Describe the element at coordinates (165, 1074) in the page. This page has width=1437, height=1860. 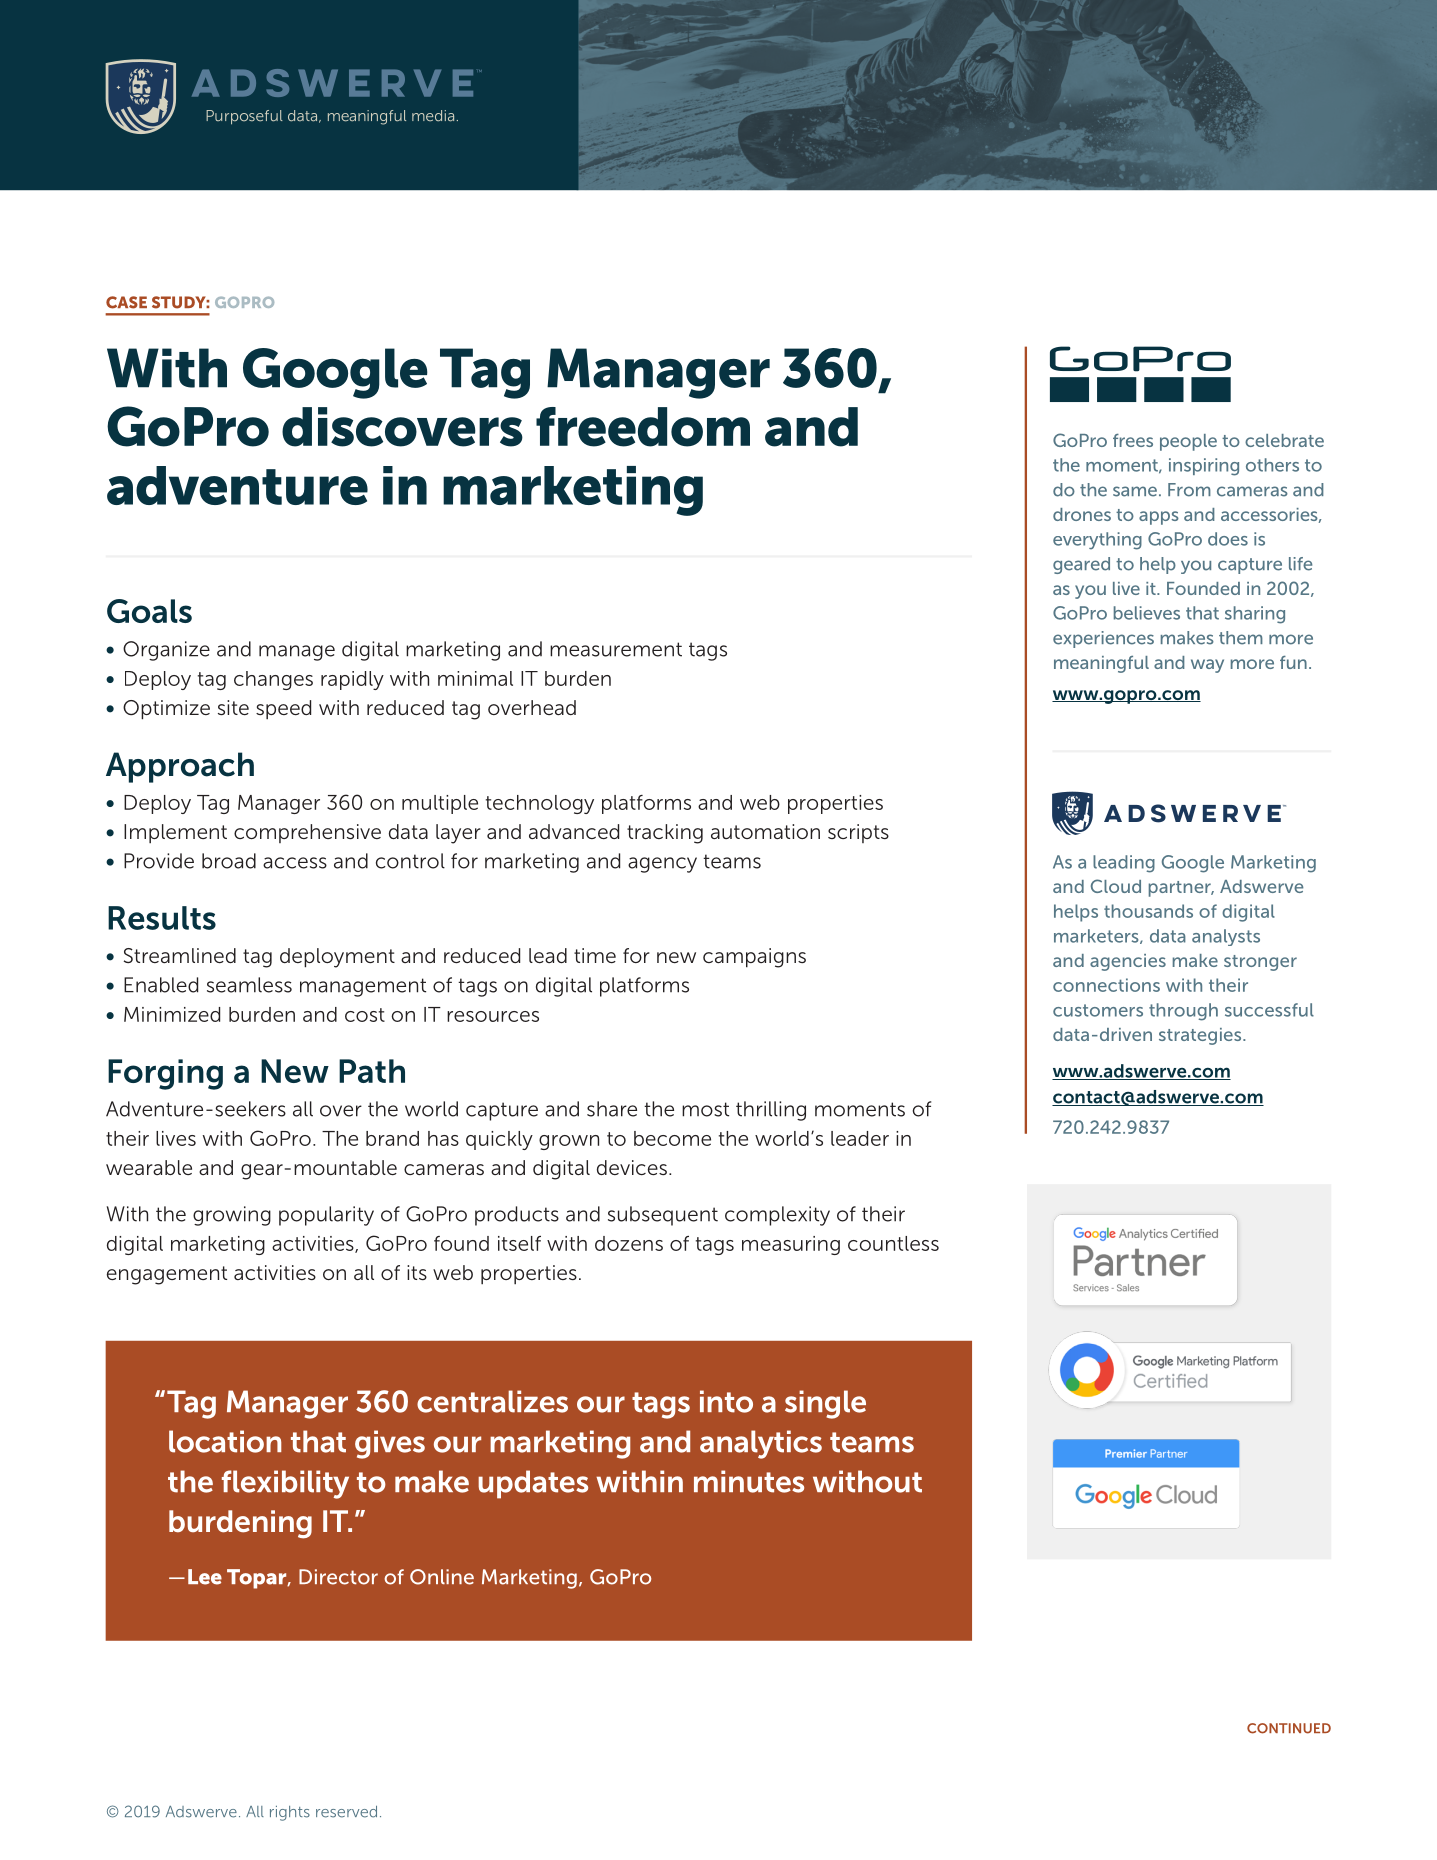
I see `Forging` at that location.
